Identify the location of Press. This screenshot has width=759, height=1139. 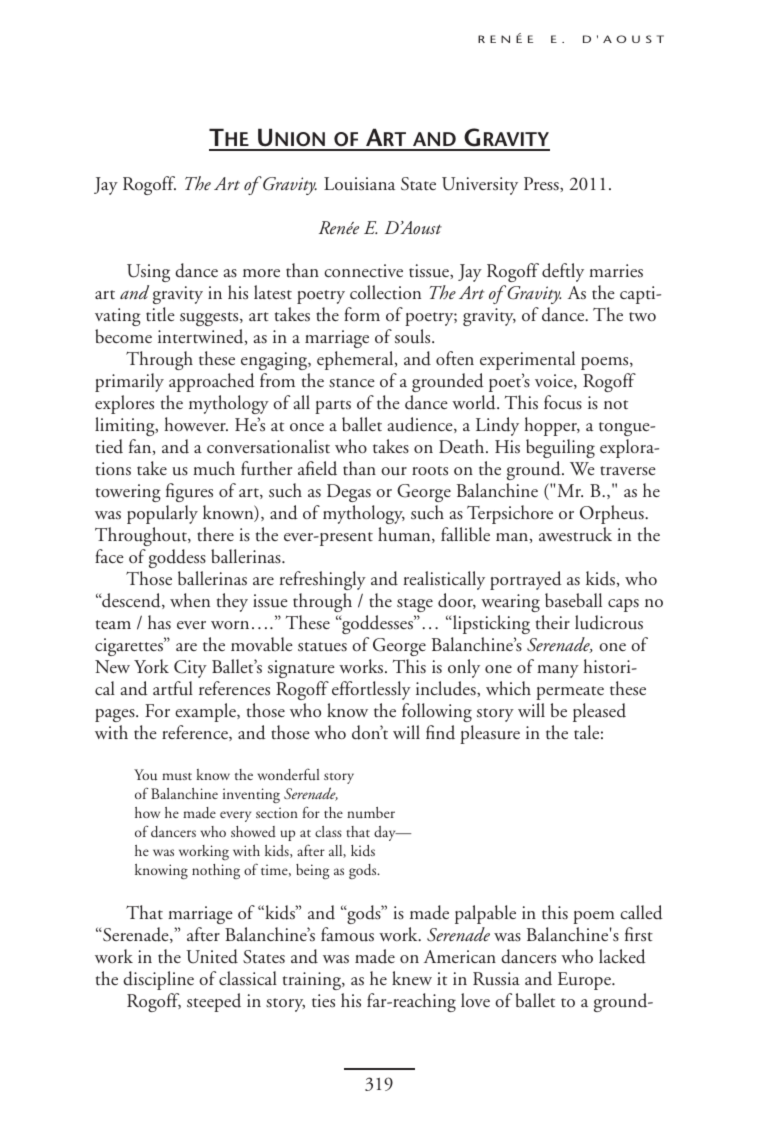
(542, 184).
